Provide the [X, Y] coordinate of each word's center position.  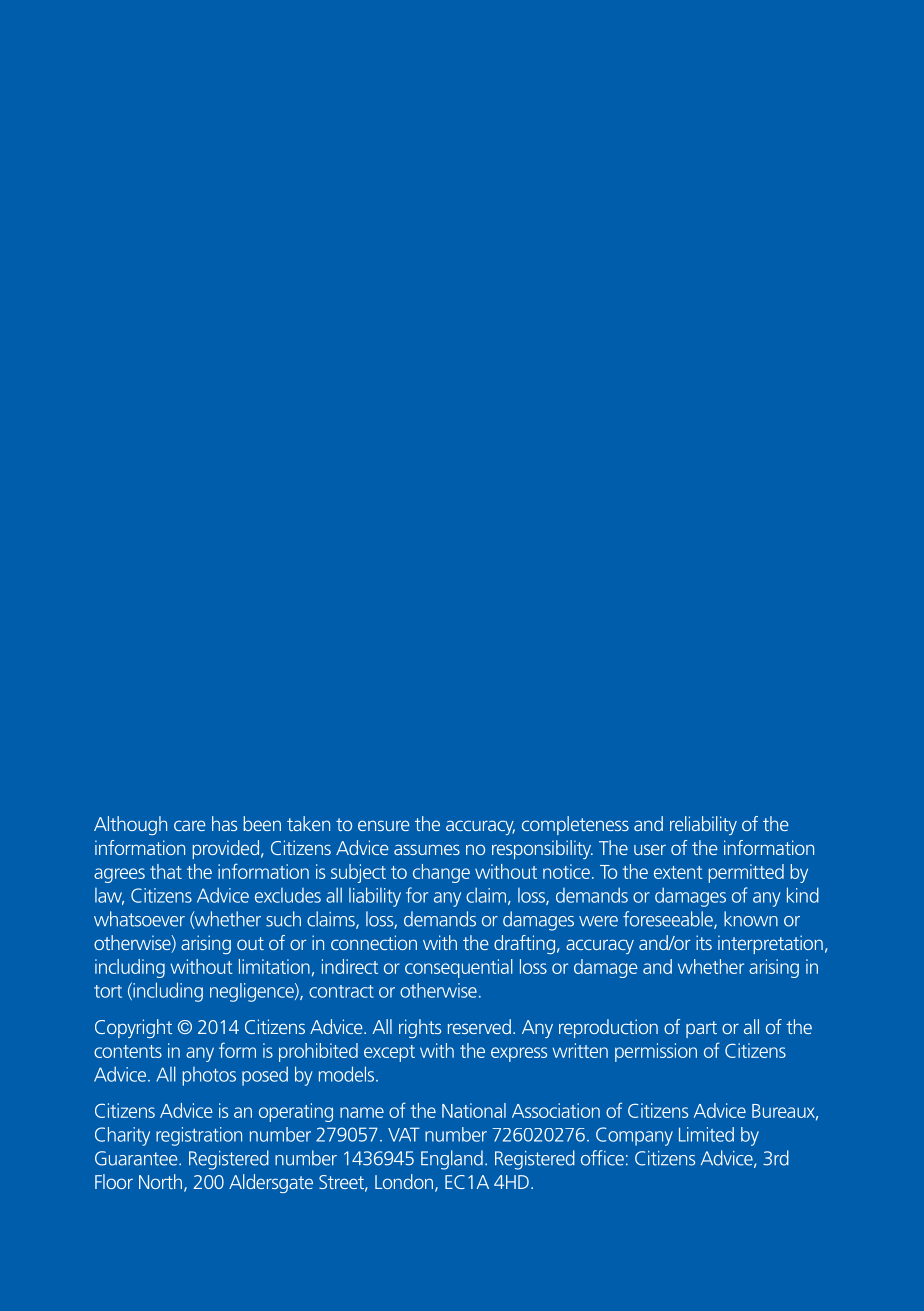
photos [209, 1076]
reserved [479, 1026]
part [701, 1029]
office [602, 1158]
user [650, 849]
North [160, 1181]
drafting [524, 944]
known [751, 919]
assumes [427, 849]
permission [656, 1052]
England [452, 1160]
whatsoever [139, 919]
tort [108, 991]
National [474, 1110]
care [190, 825]
